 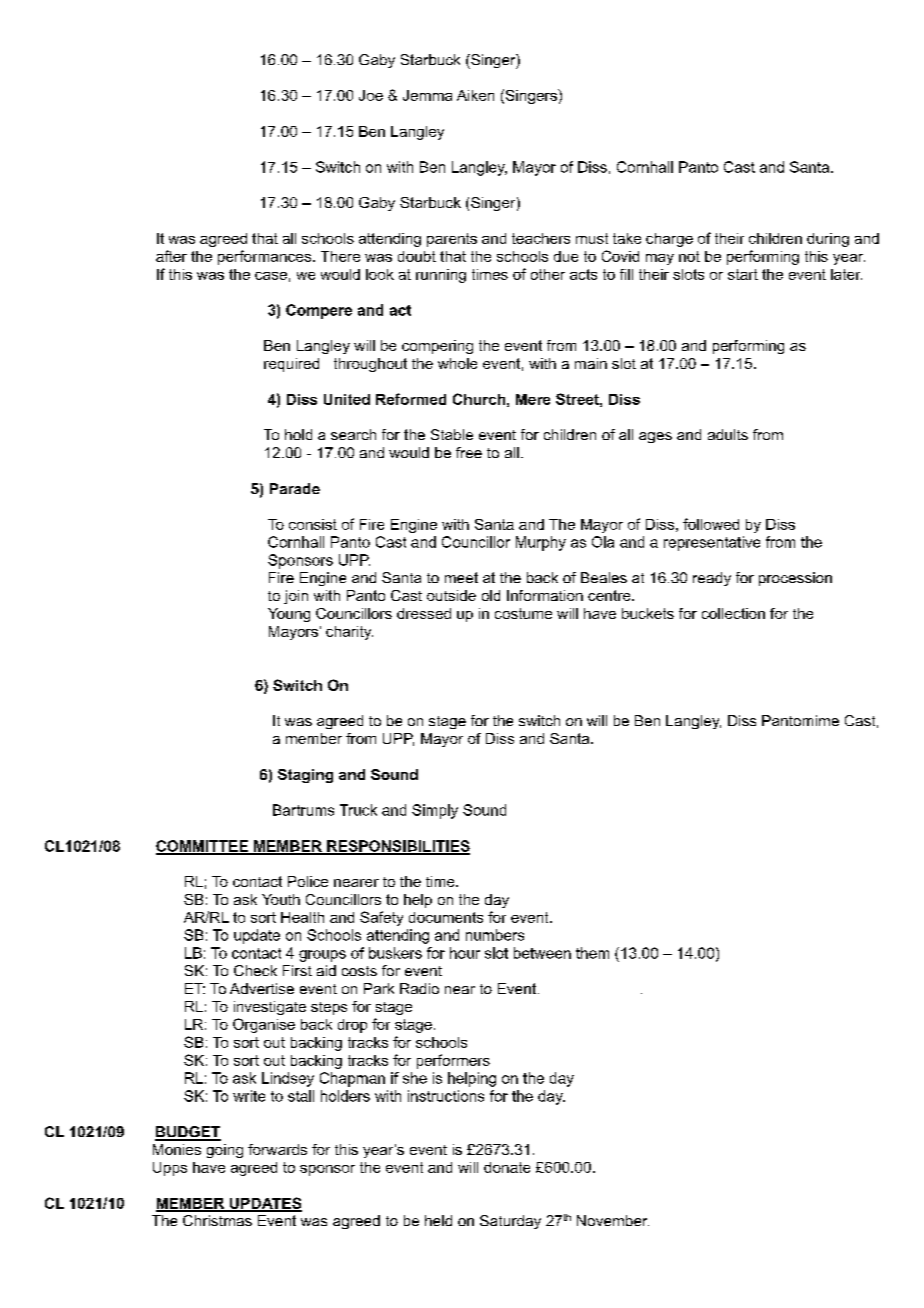 What do you see at coordinates (475, 95) in the screenshot?
I see `Aiken` at bounding box center [475, 95].
